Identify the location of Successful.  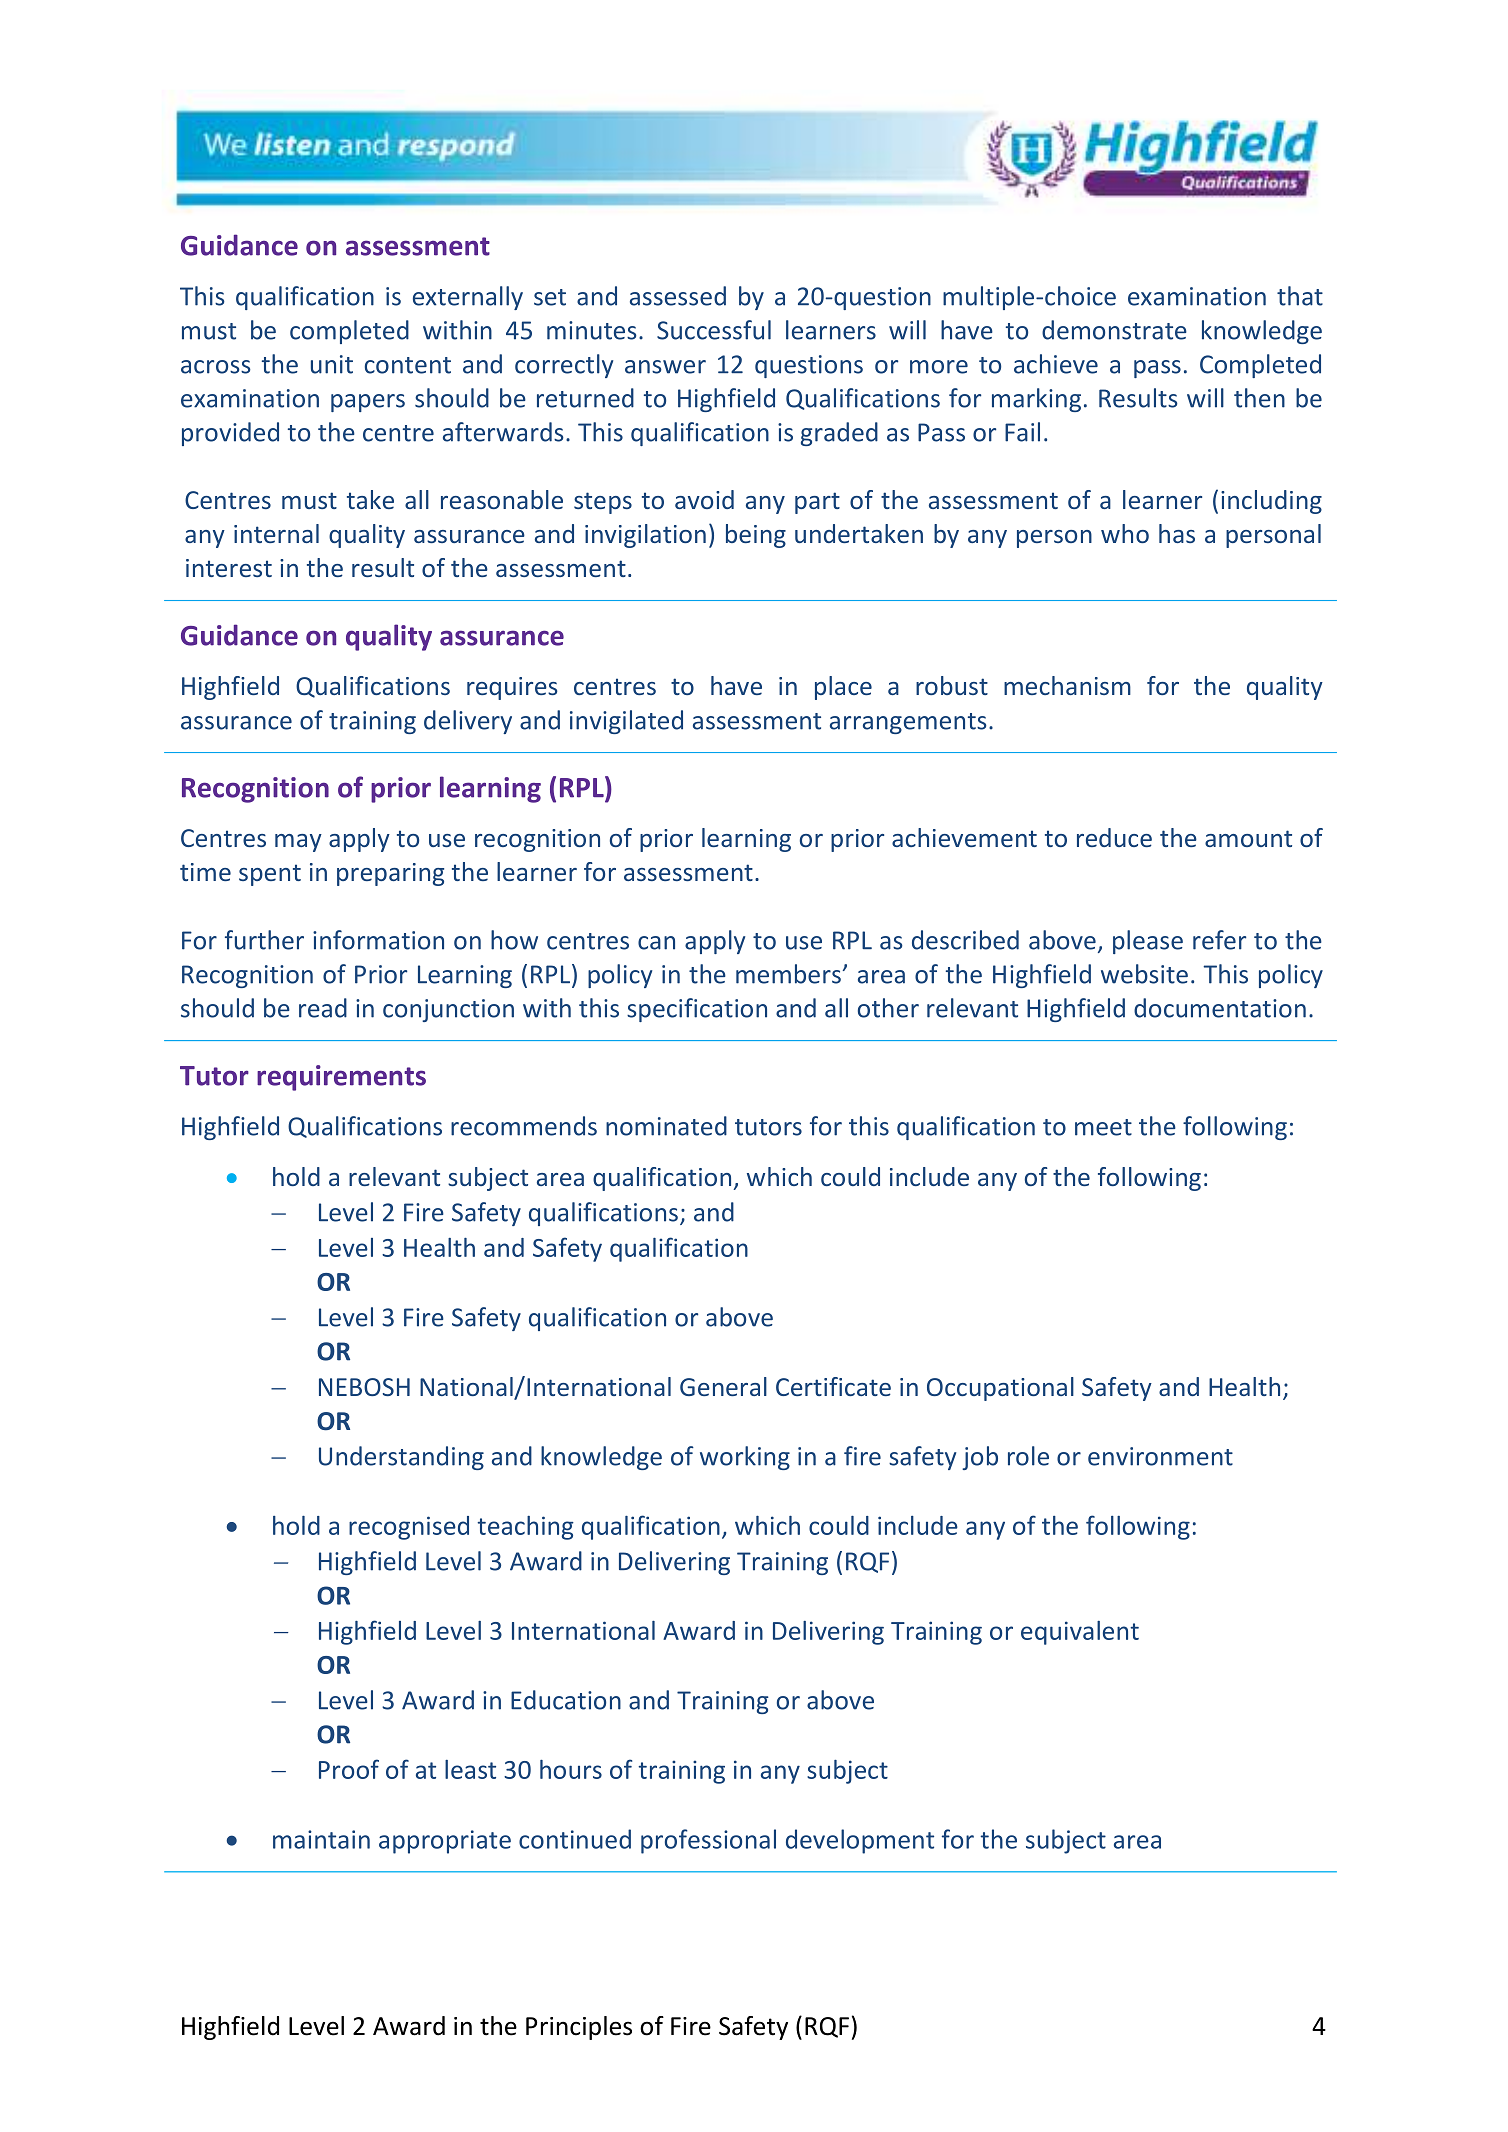
(714, 330).
